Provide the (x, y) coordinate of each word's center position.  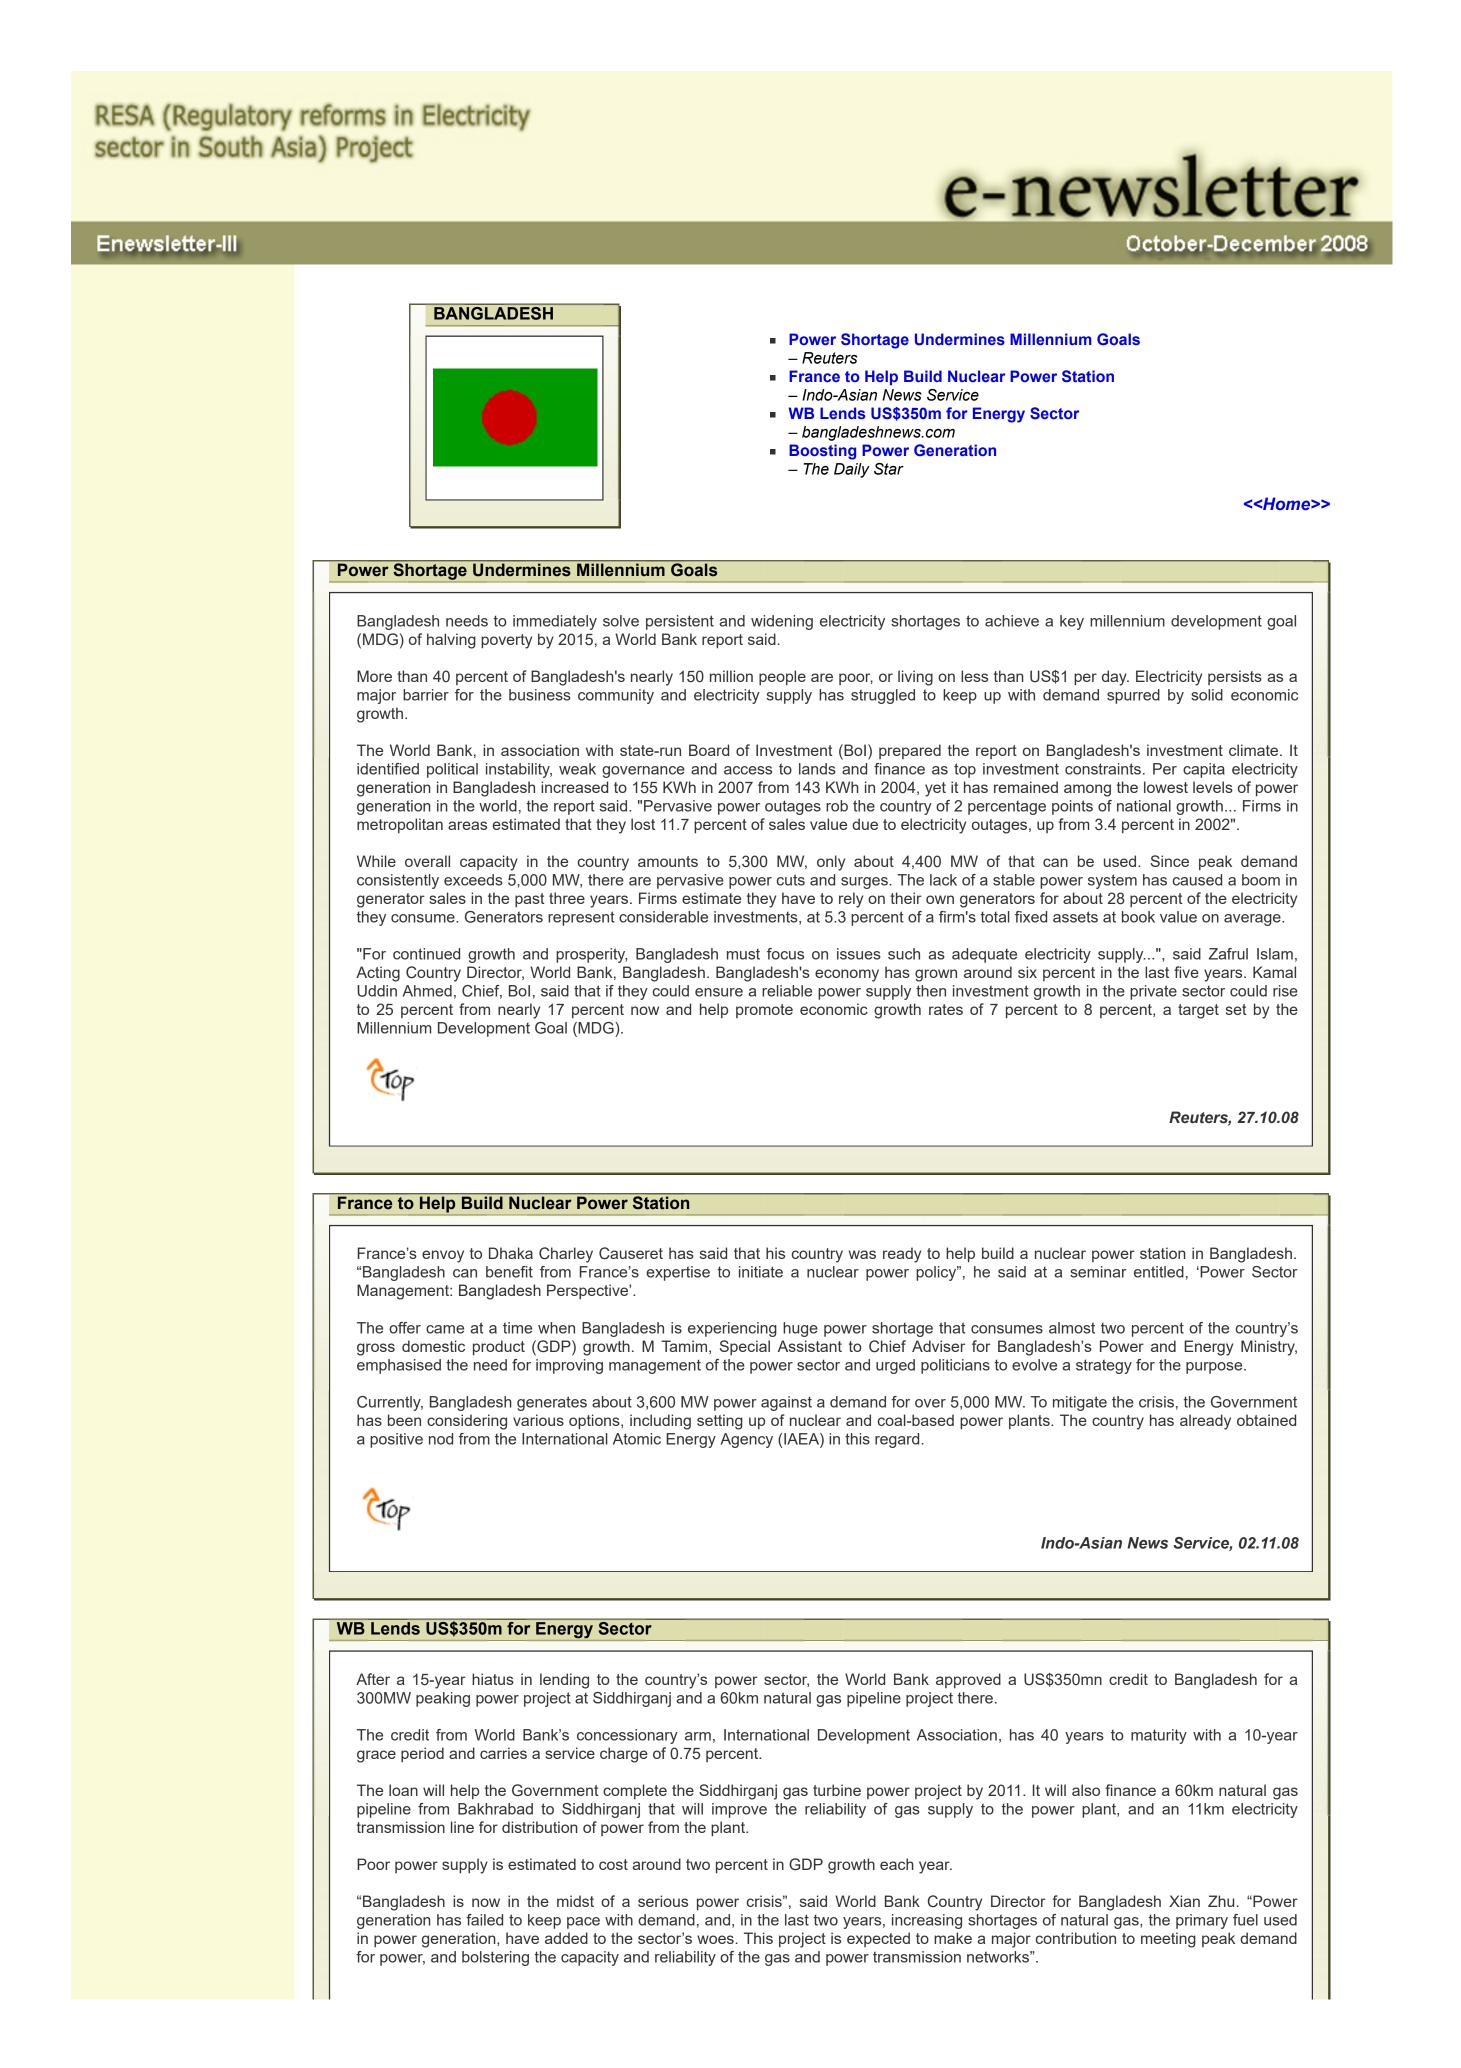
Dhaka (511, 1253)
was (862, 1254)
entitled (1159, 1272)
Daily (852, 470)
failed (484, 1920)
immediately (555, 622)
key (1072, 622)
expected (878, 1939)
